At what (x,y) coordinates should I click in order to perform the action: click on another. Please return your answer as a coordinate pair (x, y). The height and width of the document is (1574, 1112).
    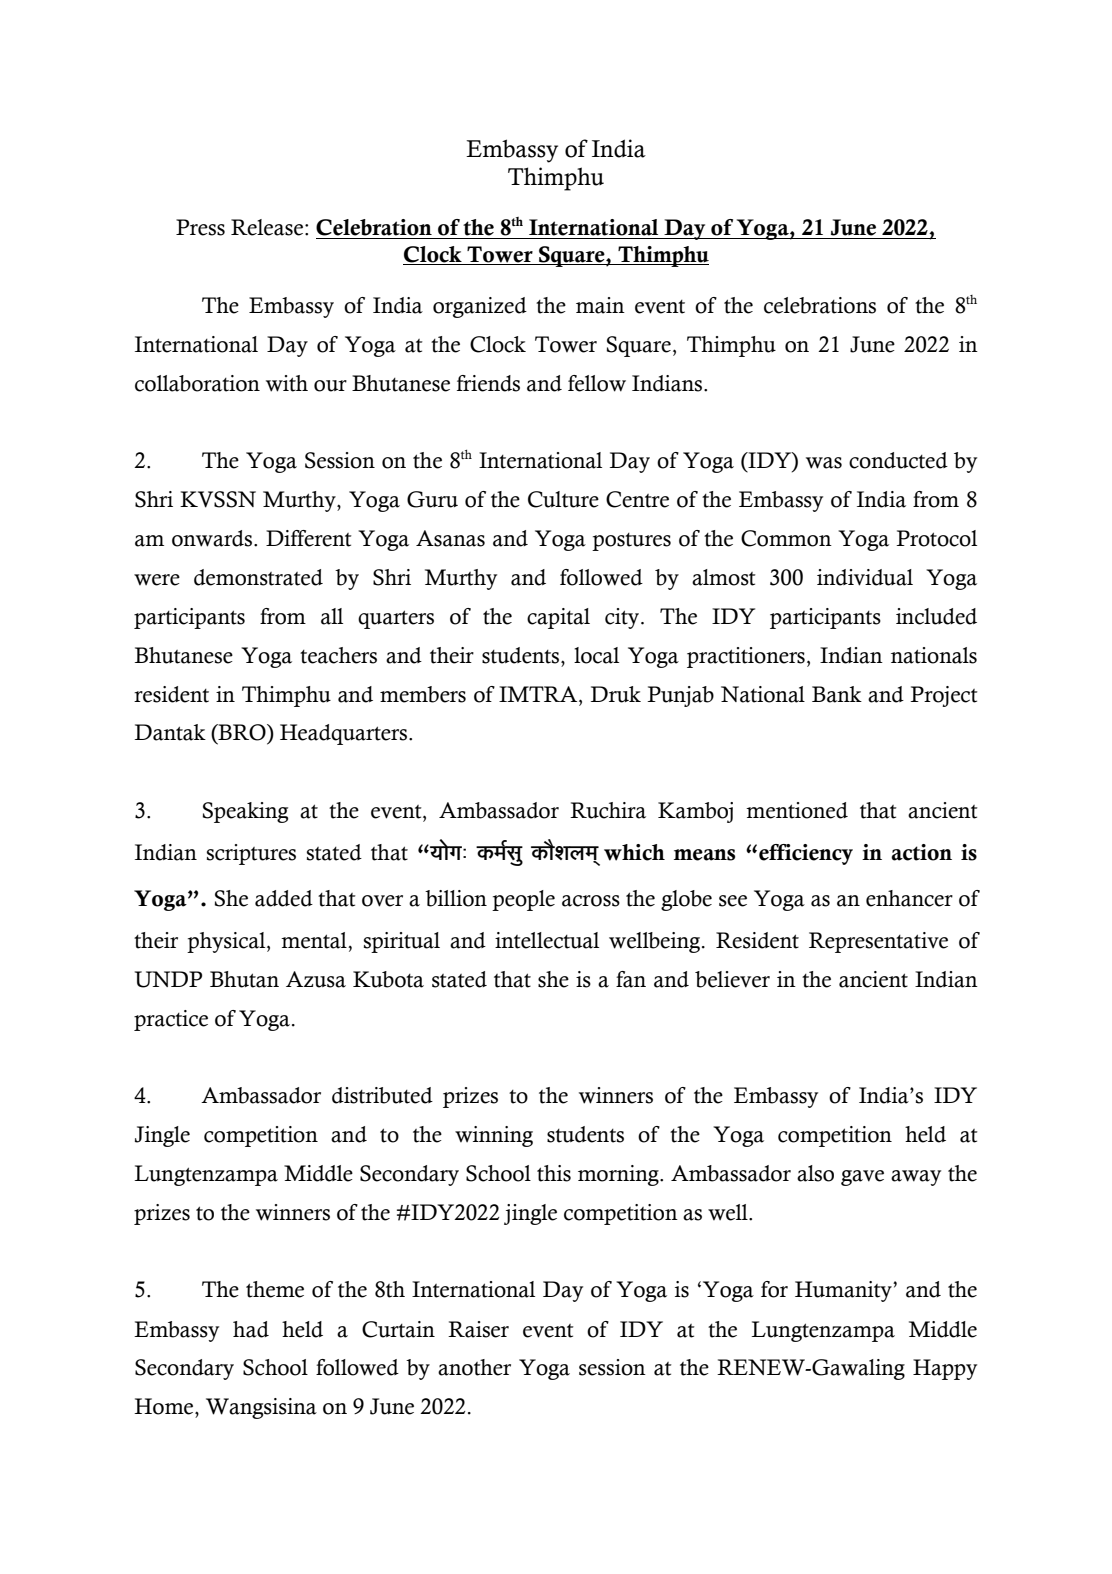
    Looking at the image, I should click on (474, 1367).
